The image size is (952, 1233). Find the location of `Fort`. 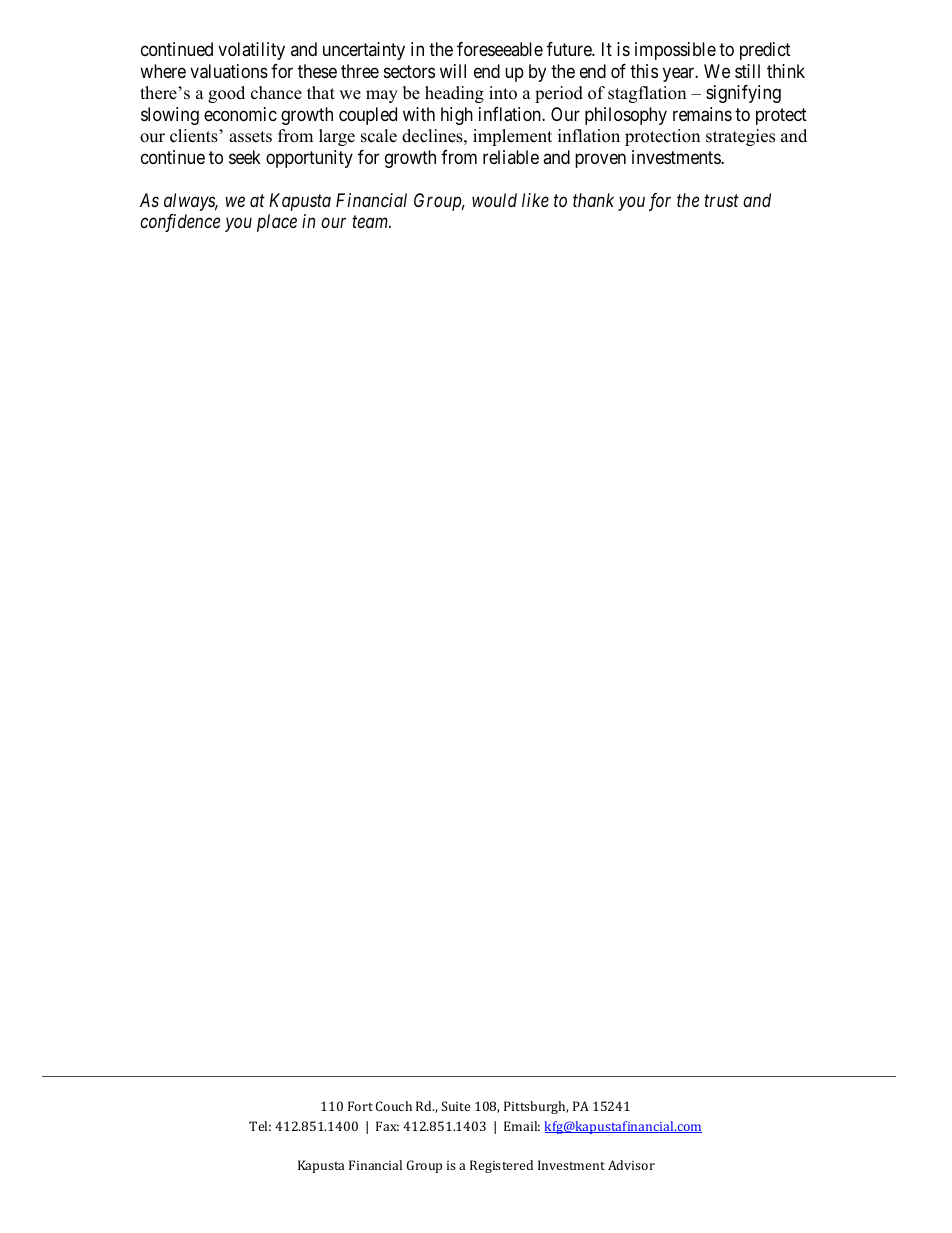

Fort is located at coordinates (360, 1106).
